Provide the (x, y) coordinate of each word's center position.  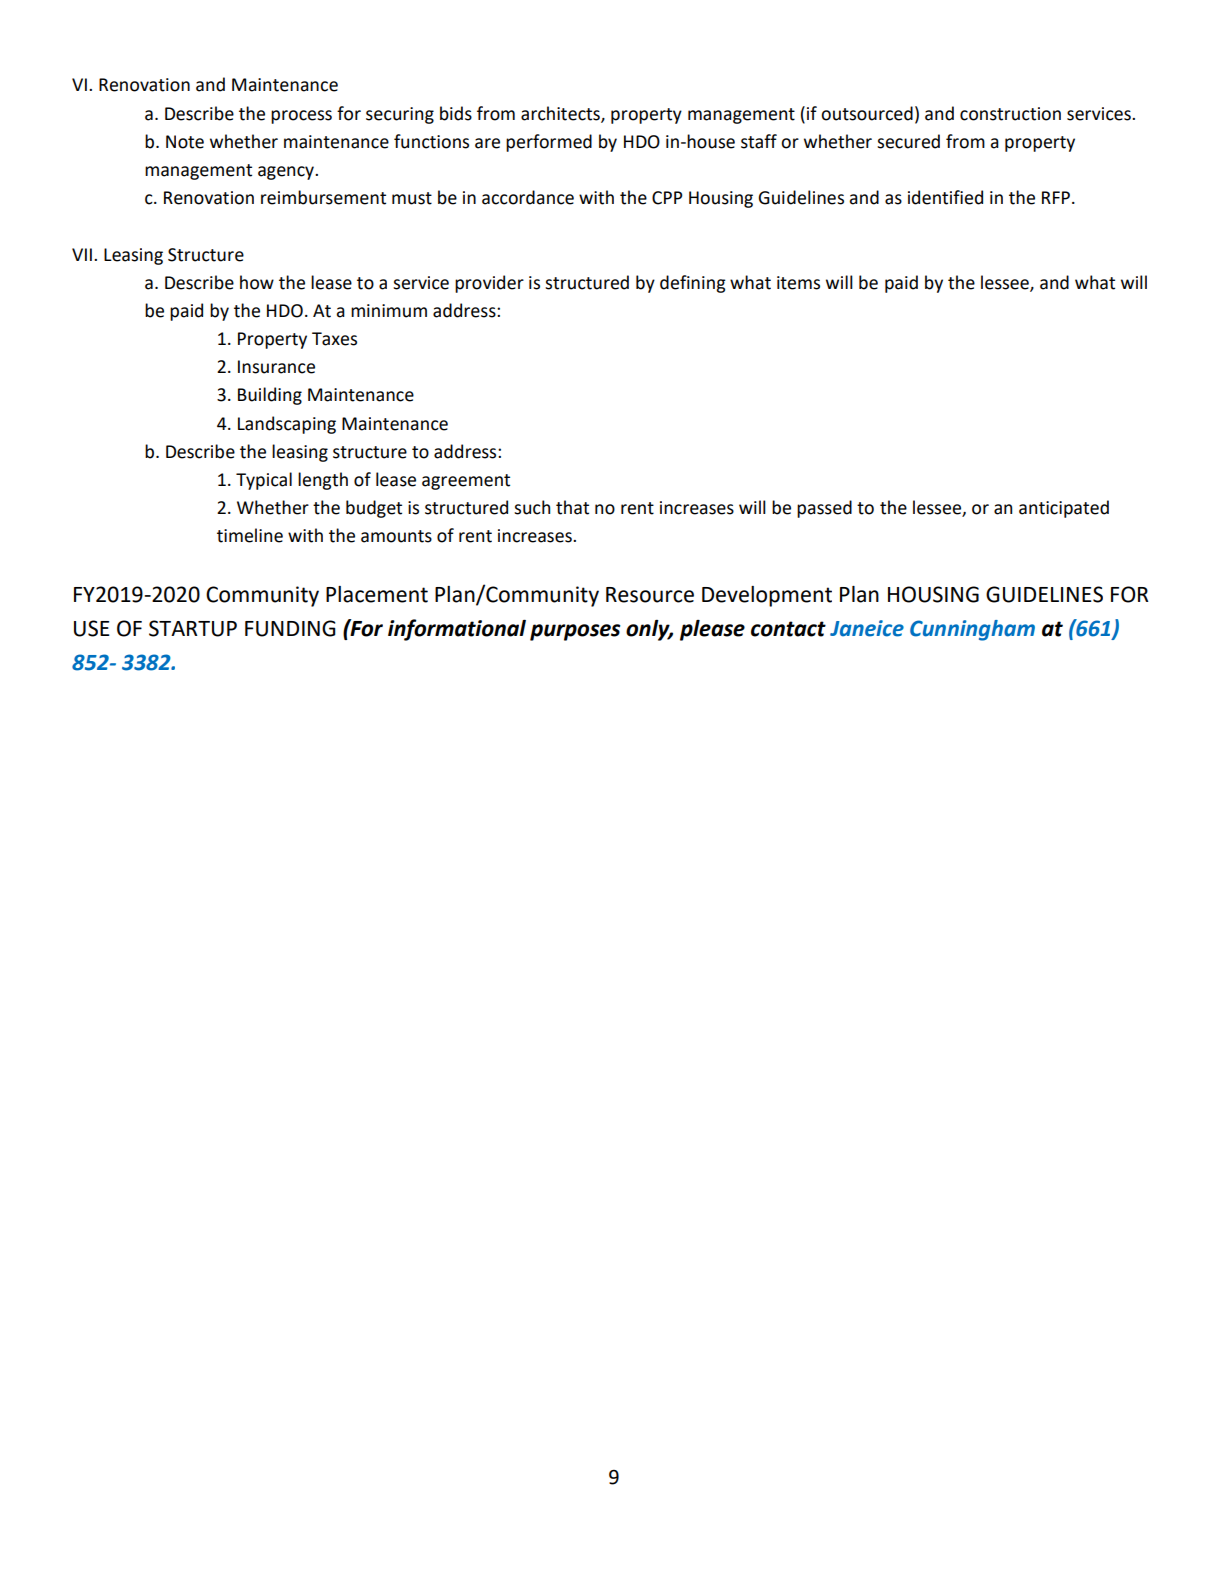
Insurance (276, 367)
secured (908, 141)
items (798, 283)
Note (185, 142)
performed (549, 143)
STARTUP (193, 628)
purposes (575, 632)
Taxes (334, 339)
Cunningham (972, 630)
